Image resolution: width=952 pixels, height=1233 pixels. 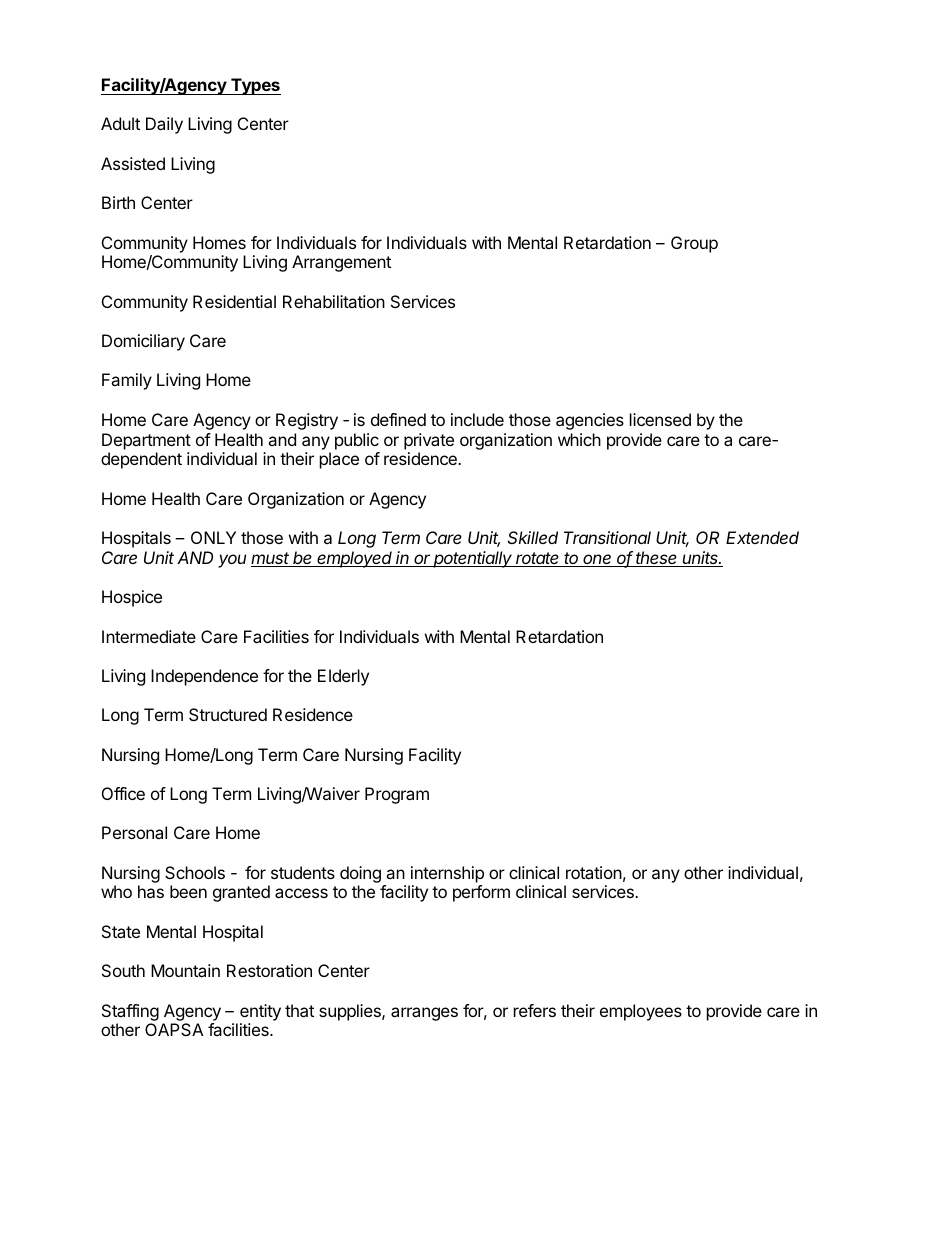 What do you see at coordinates (255, 86) in the document?
I see `Types` at bounding box center [255, 86].
